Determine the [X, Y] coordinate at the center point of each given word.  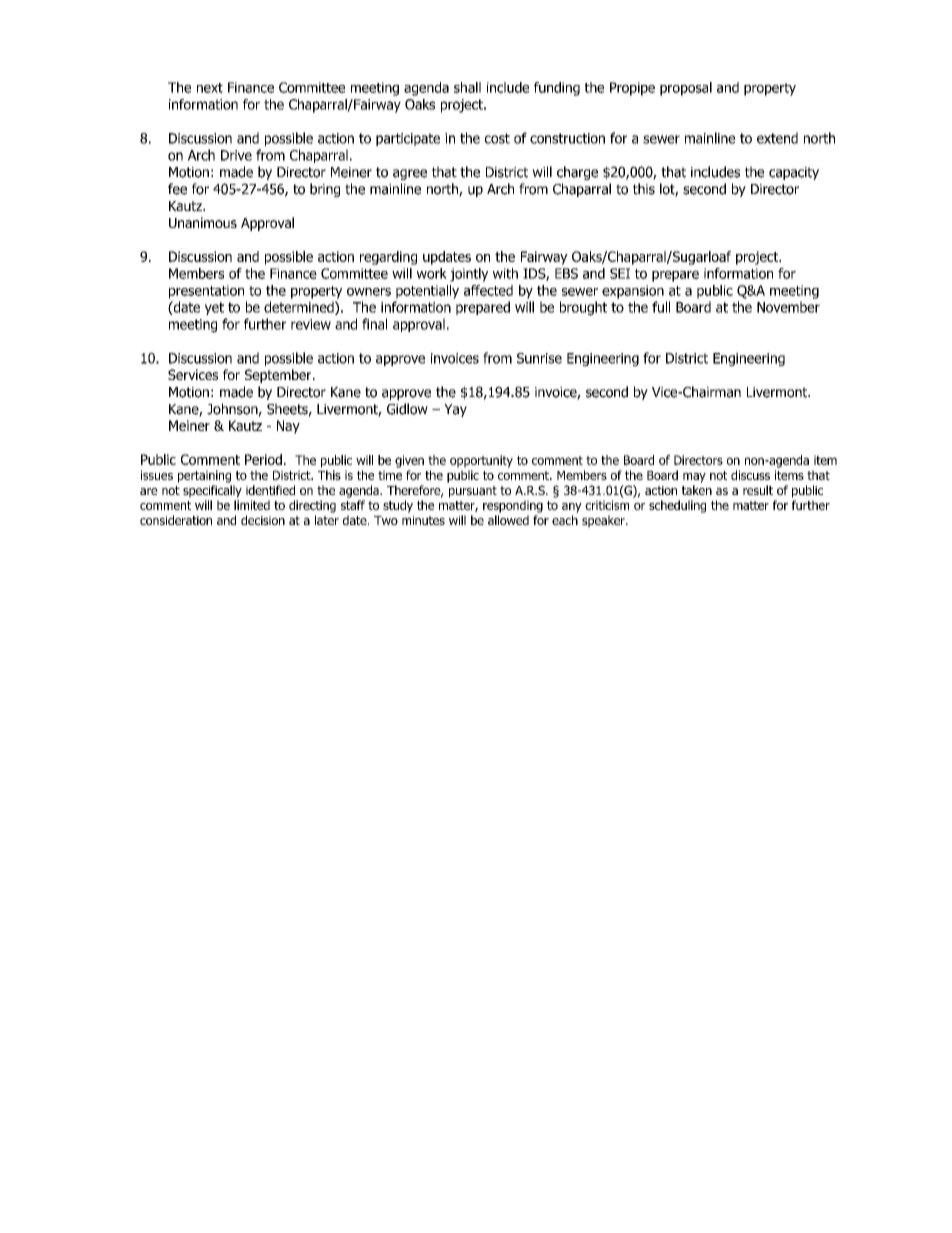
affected [488, 290]
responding [513, 506]
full [661, 307]
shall [467, 87]
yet [214, 308]
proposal [686, 89]
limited [252, 505]
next [210, 88]
